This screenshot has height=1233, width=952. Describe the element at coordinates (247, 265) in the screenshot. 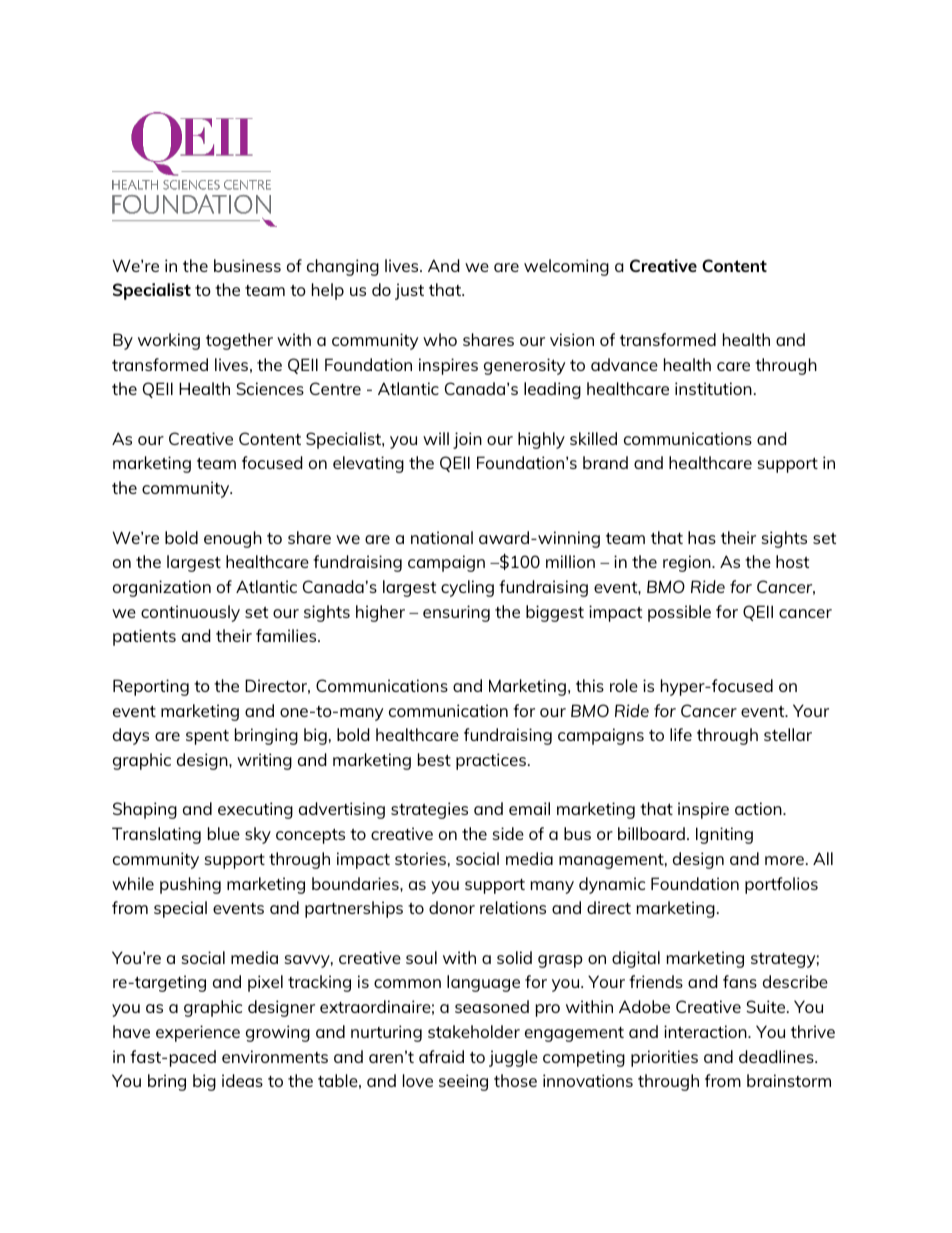

I see `business` at that location.
